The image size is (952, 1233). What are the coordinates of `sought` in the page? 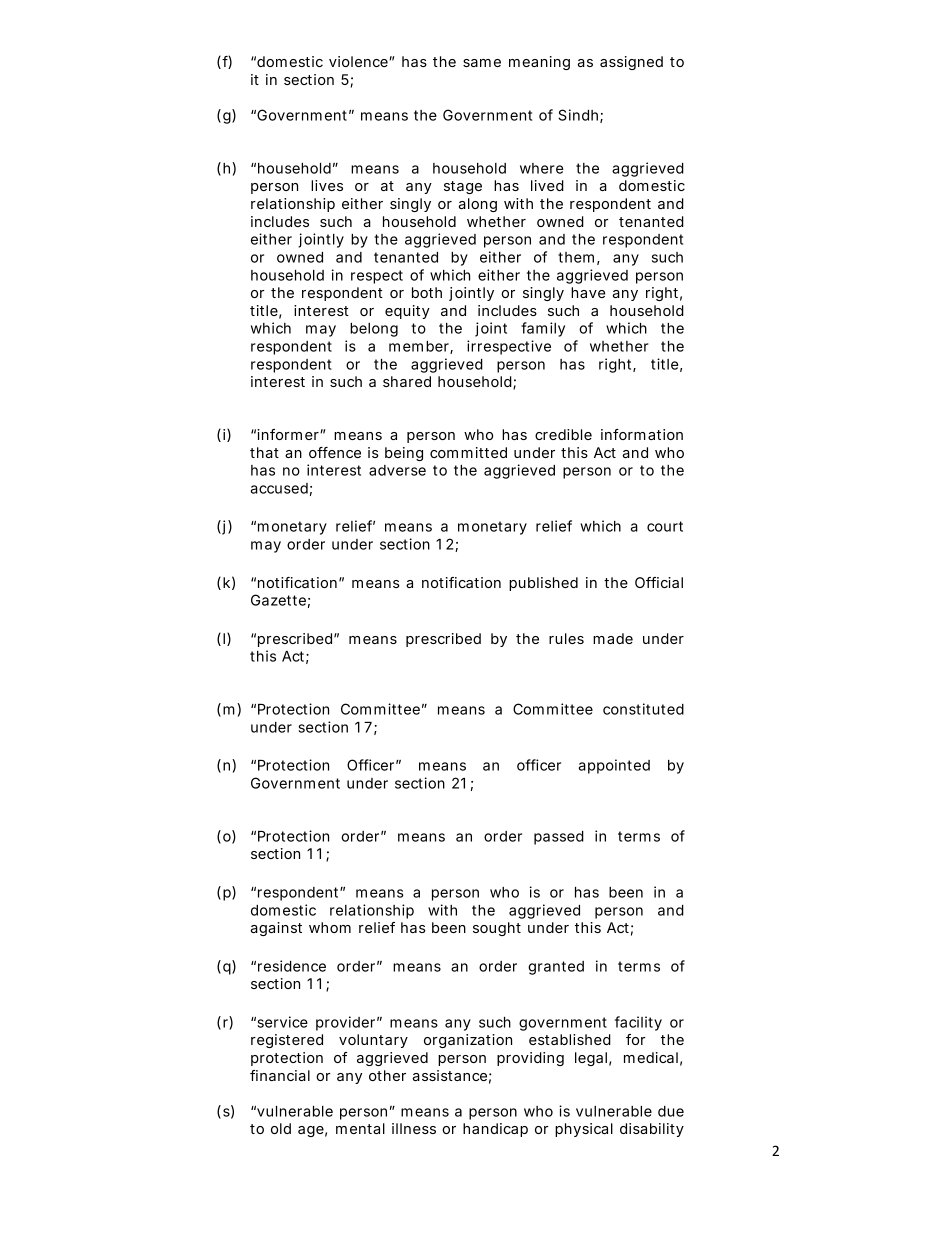 It's located at (497, 929).
